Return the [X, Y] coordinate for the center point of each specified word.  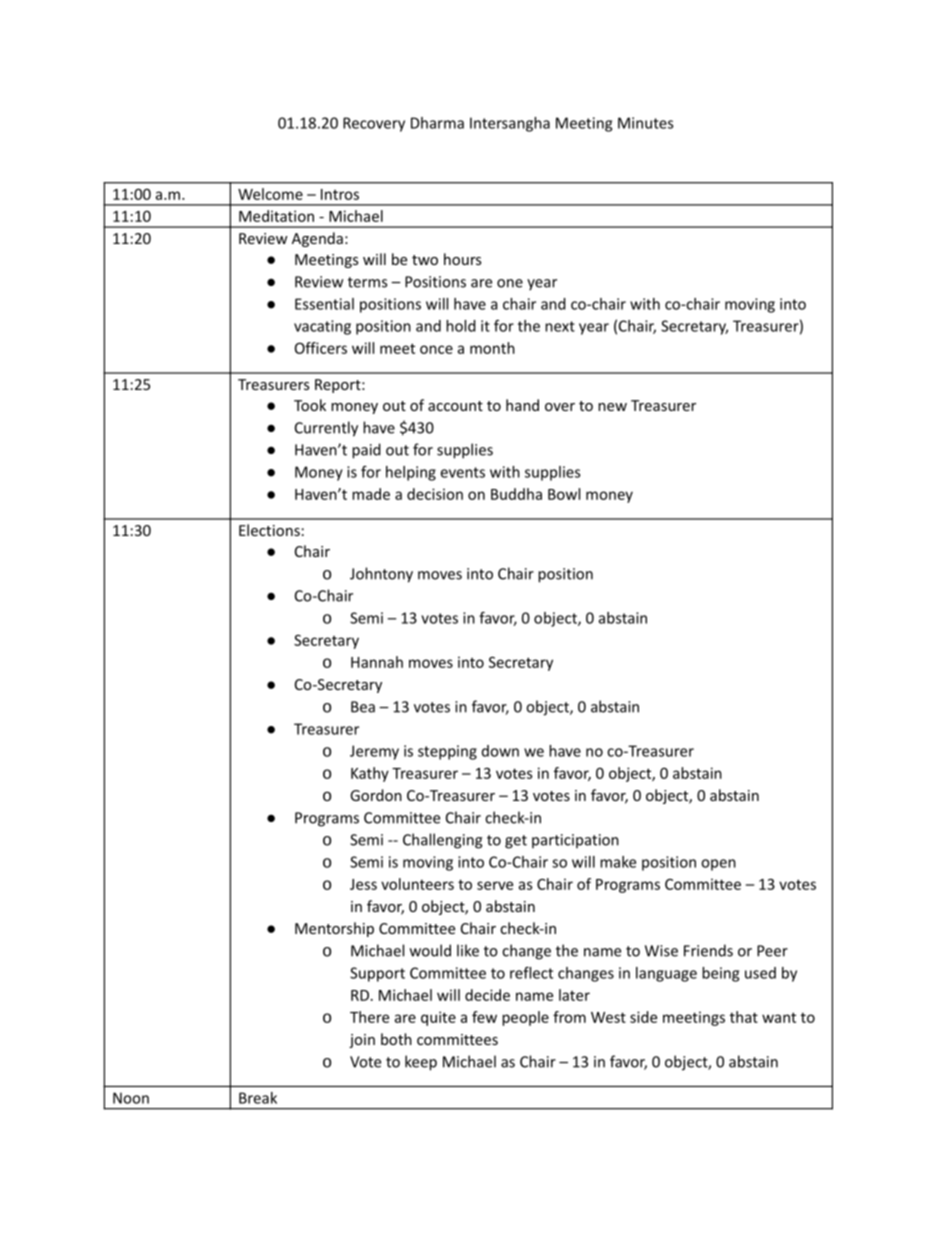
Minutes [645, 123]
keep [421, 1063]
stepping [447, 752]
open [718, 865]
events [463, 472]
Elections [269, 530]
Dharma [437, 123]
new [612, 407]
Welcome [270, 194]
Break [258, 1098]
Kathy [370, 774]
